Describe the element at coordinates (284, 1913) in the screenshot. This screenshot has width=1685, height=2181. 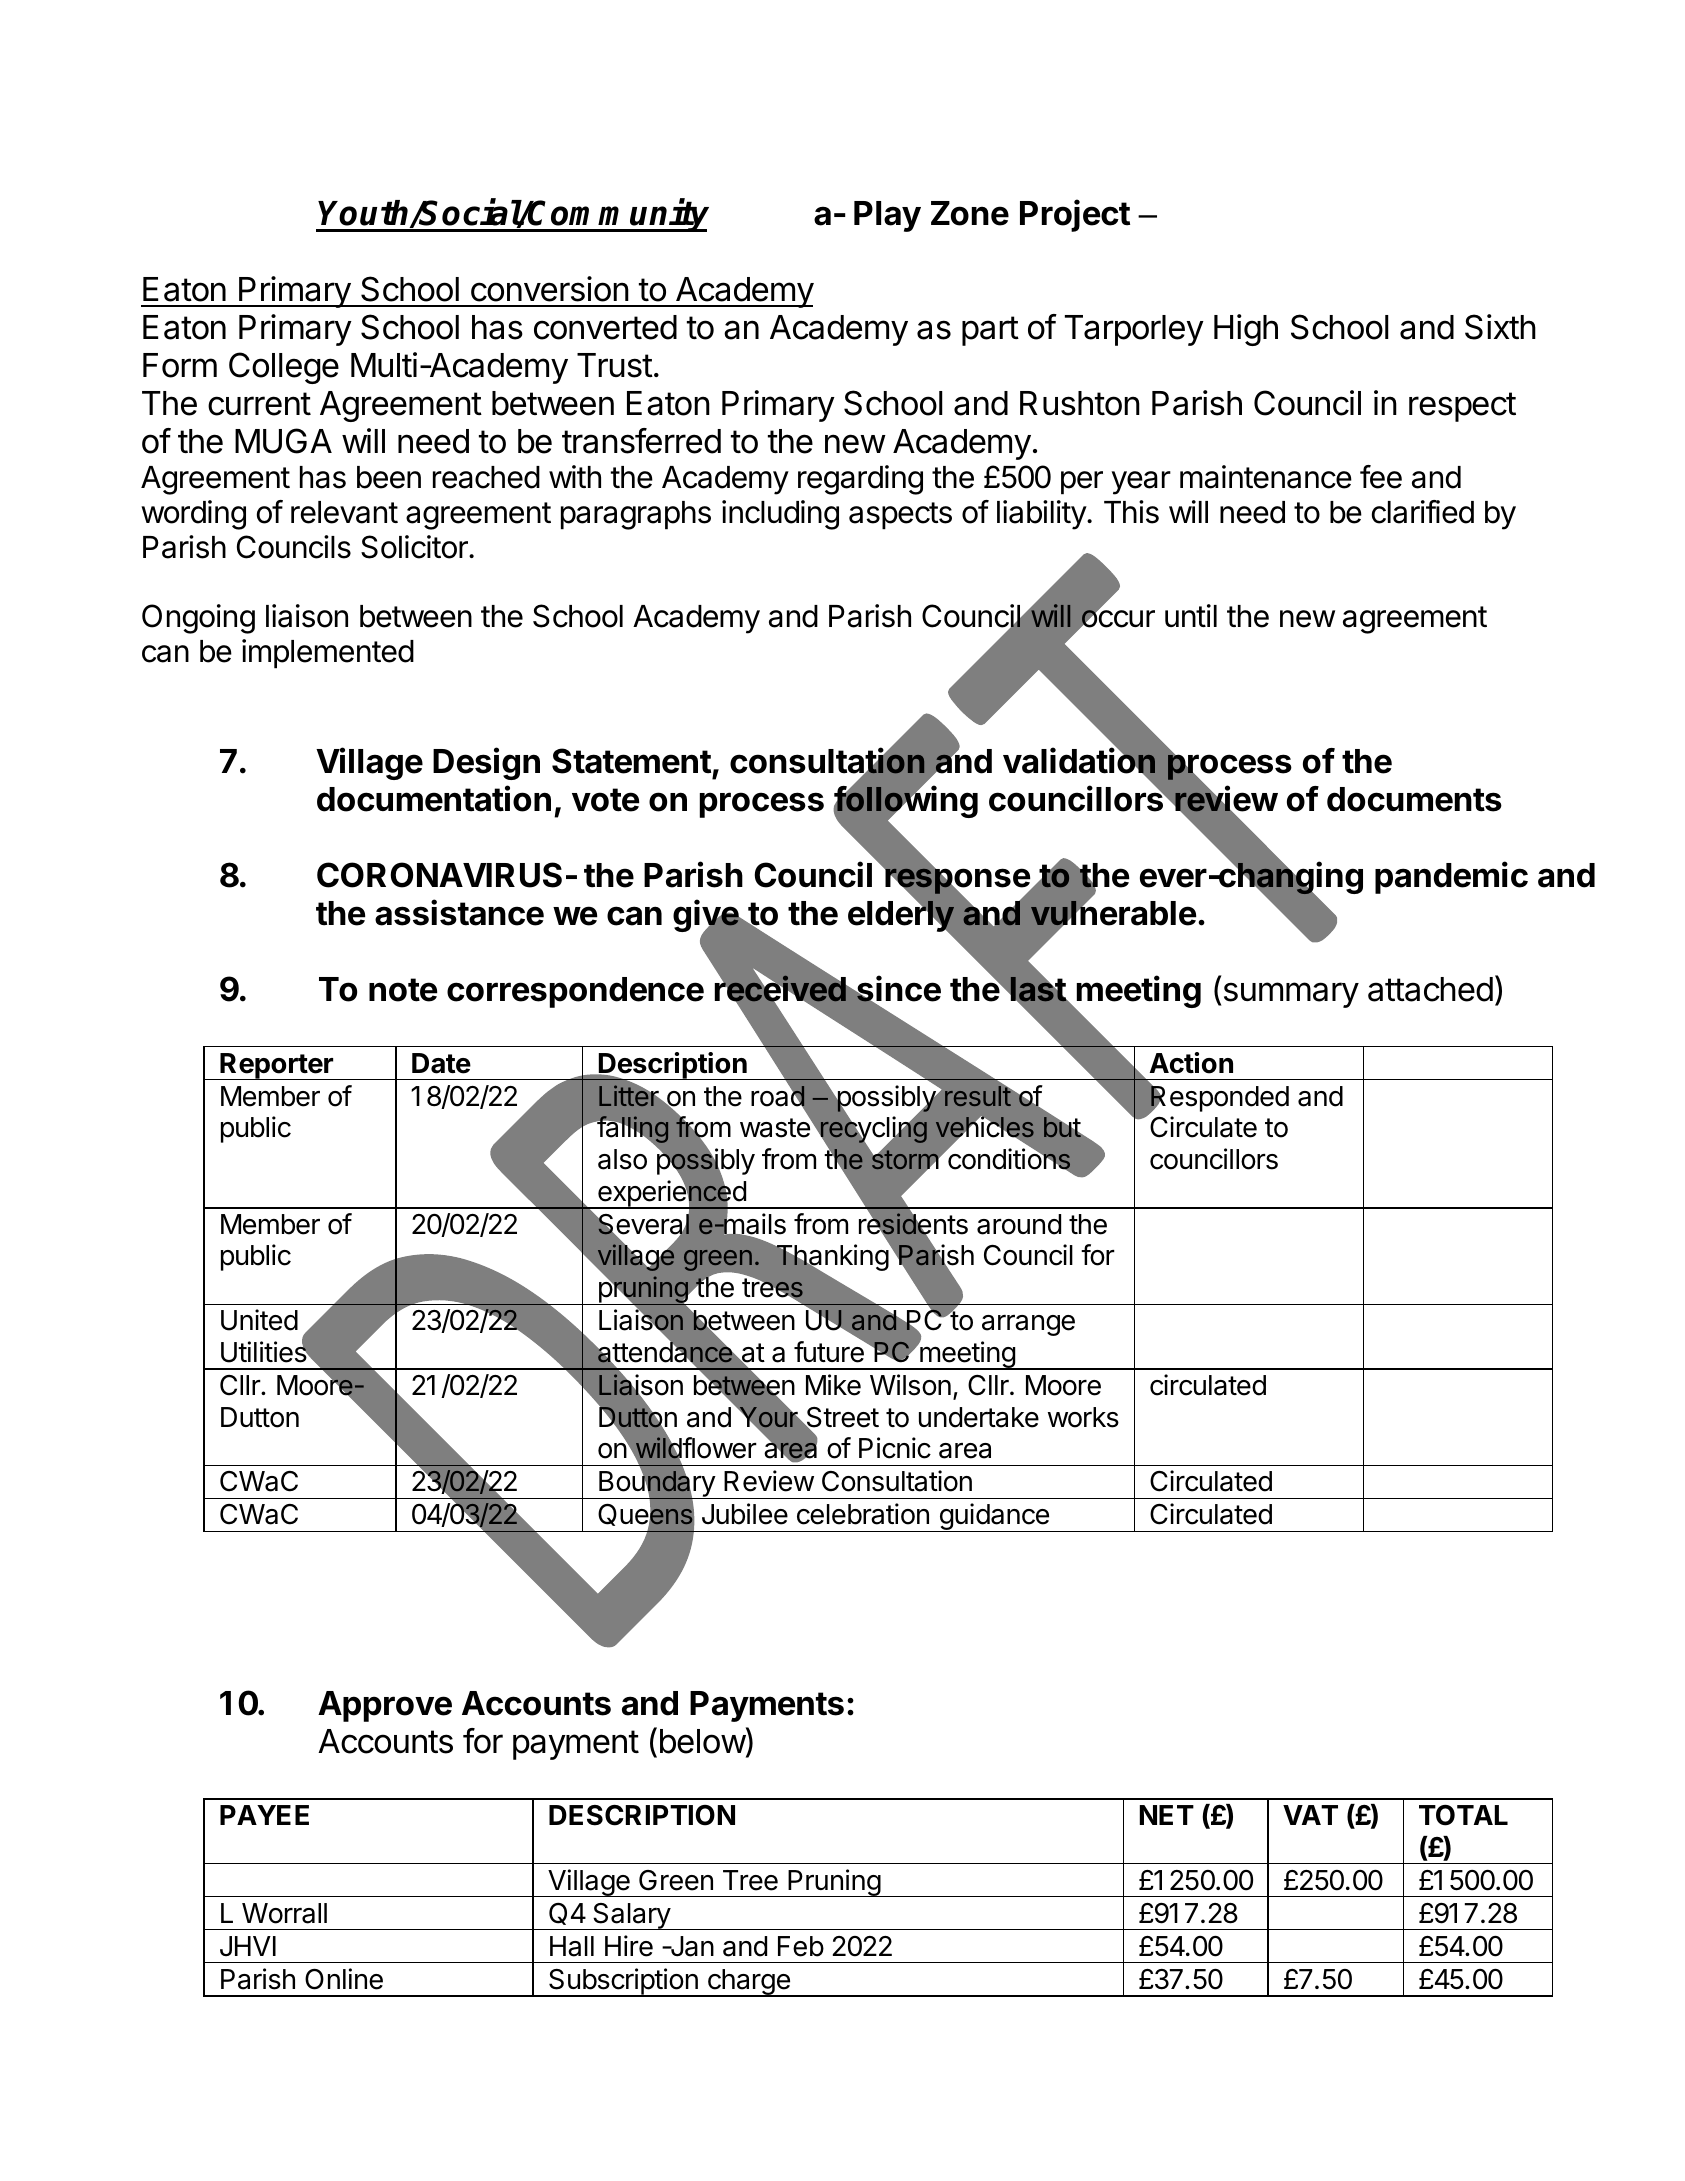
I see `Worrall` at that location.
